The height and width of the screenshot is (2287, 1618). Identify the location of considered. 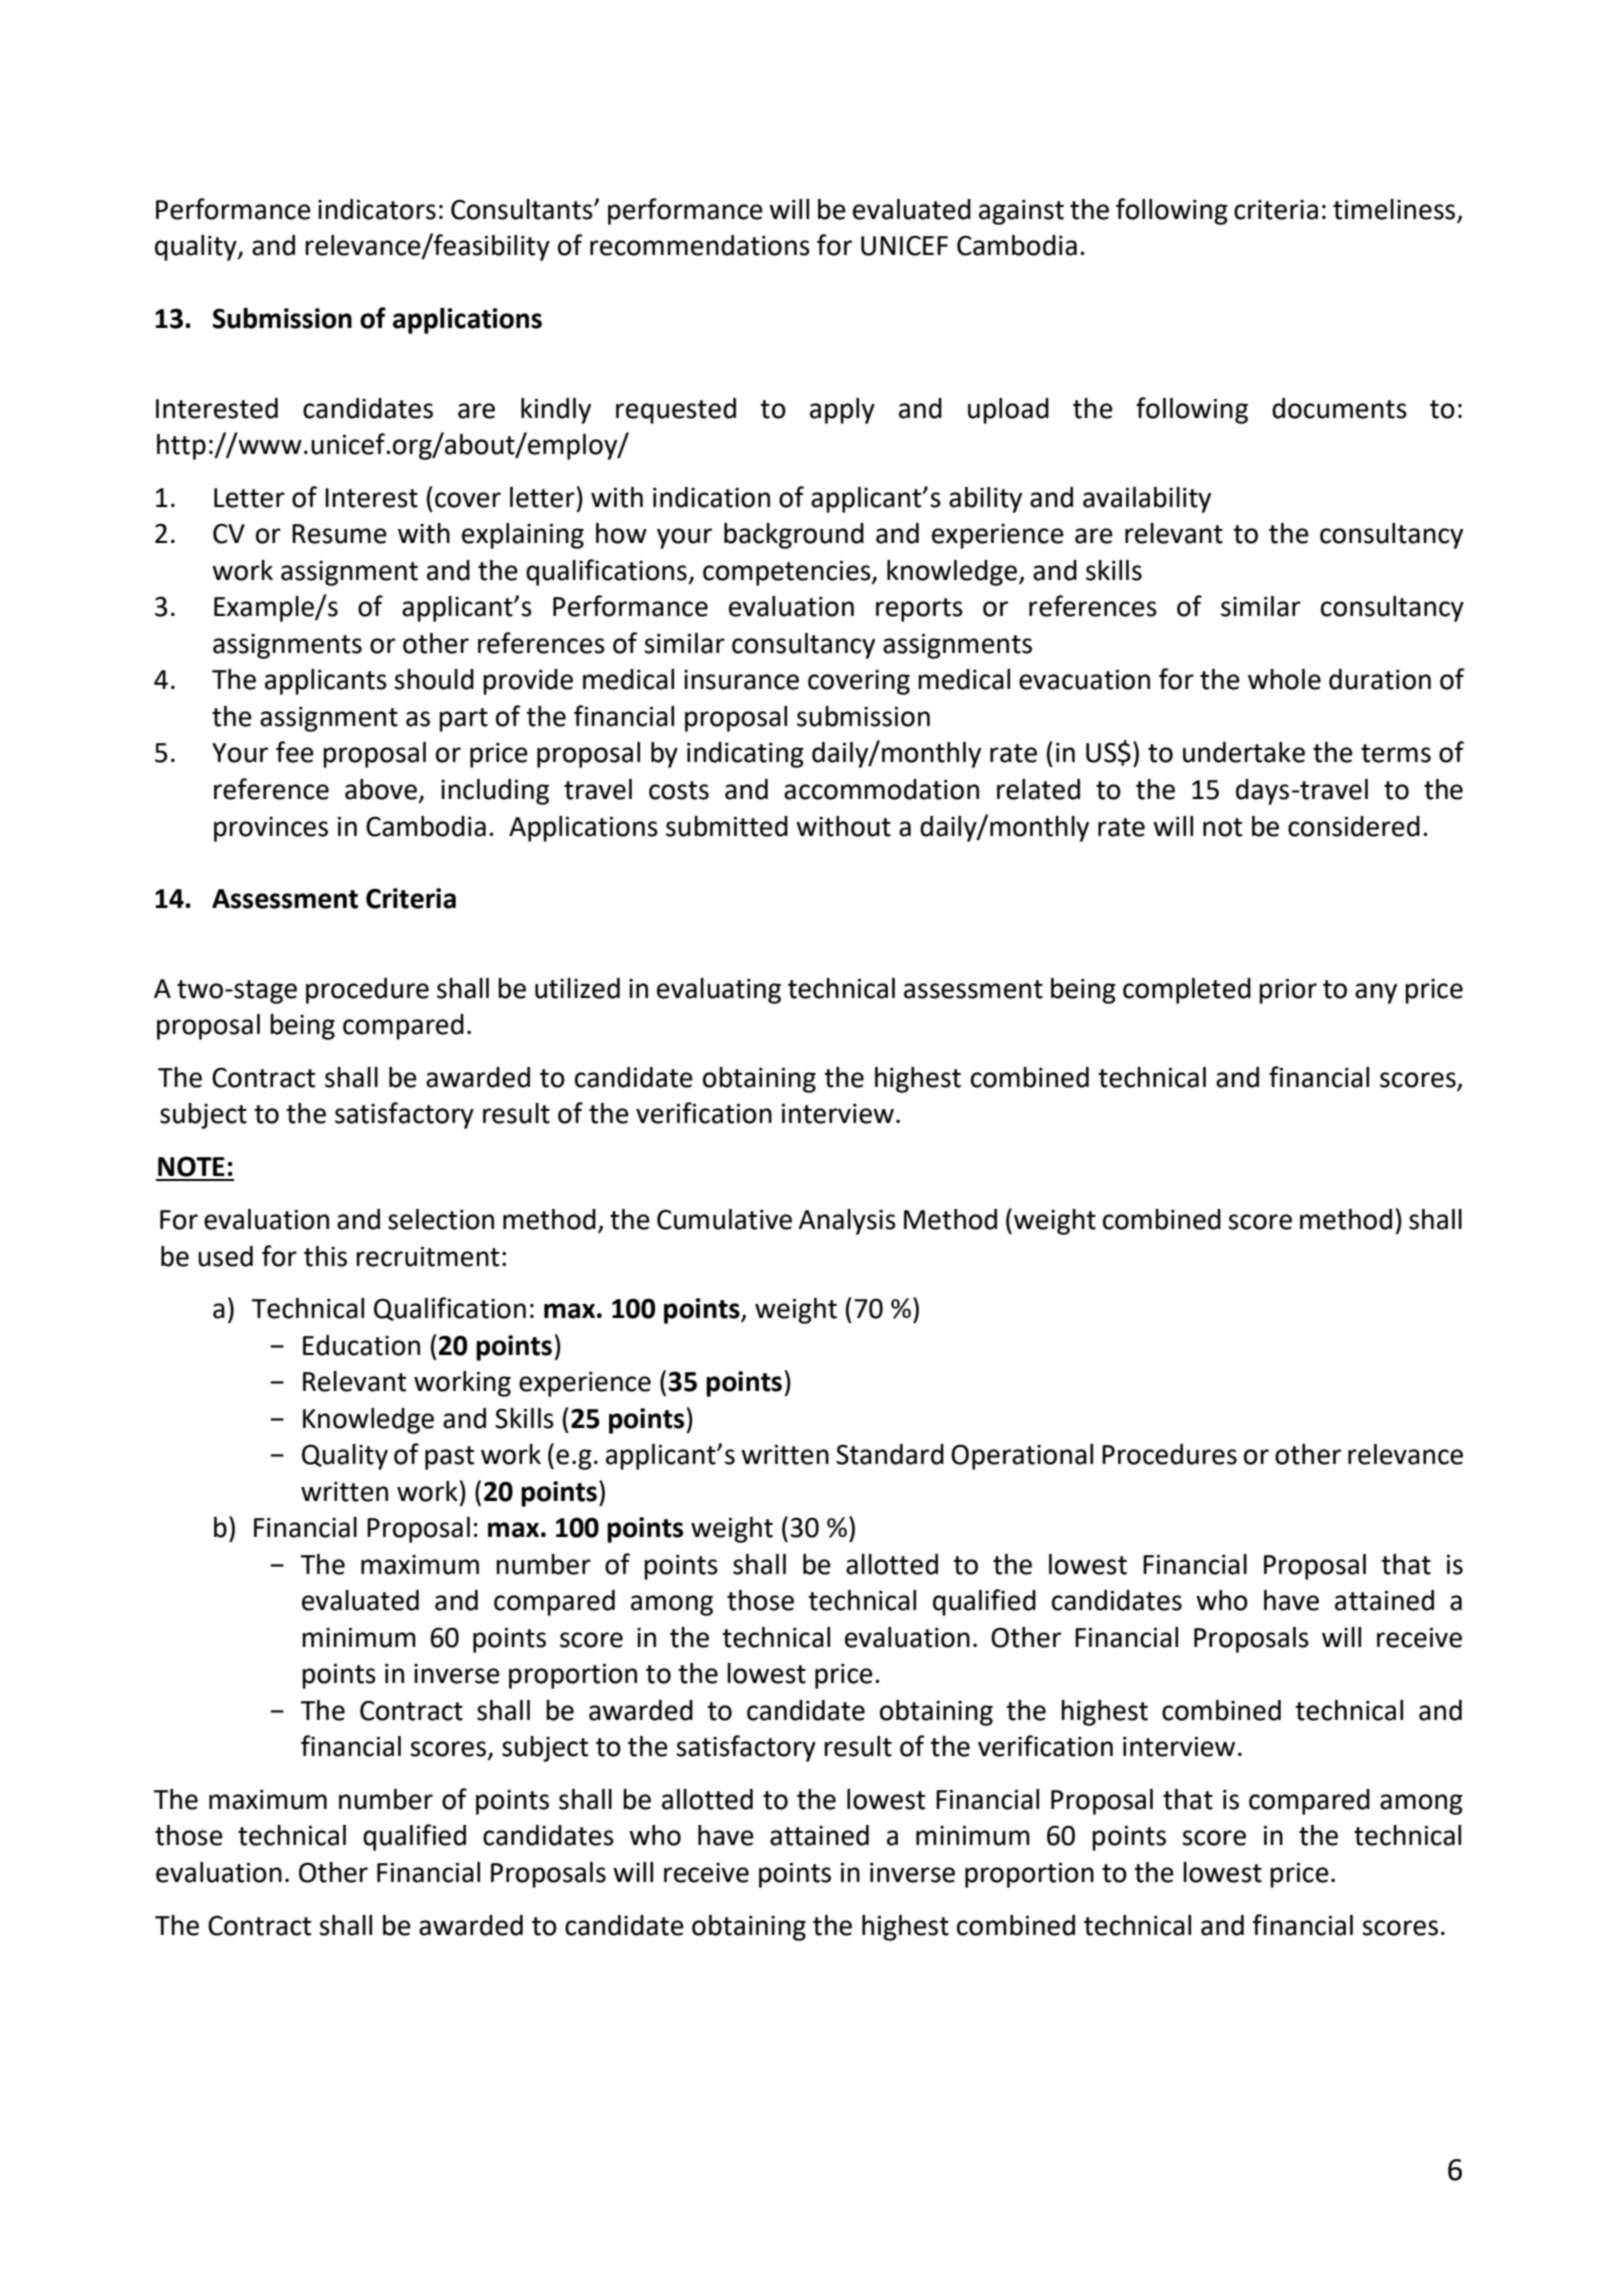
(1354, 826).
